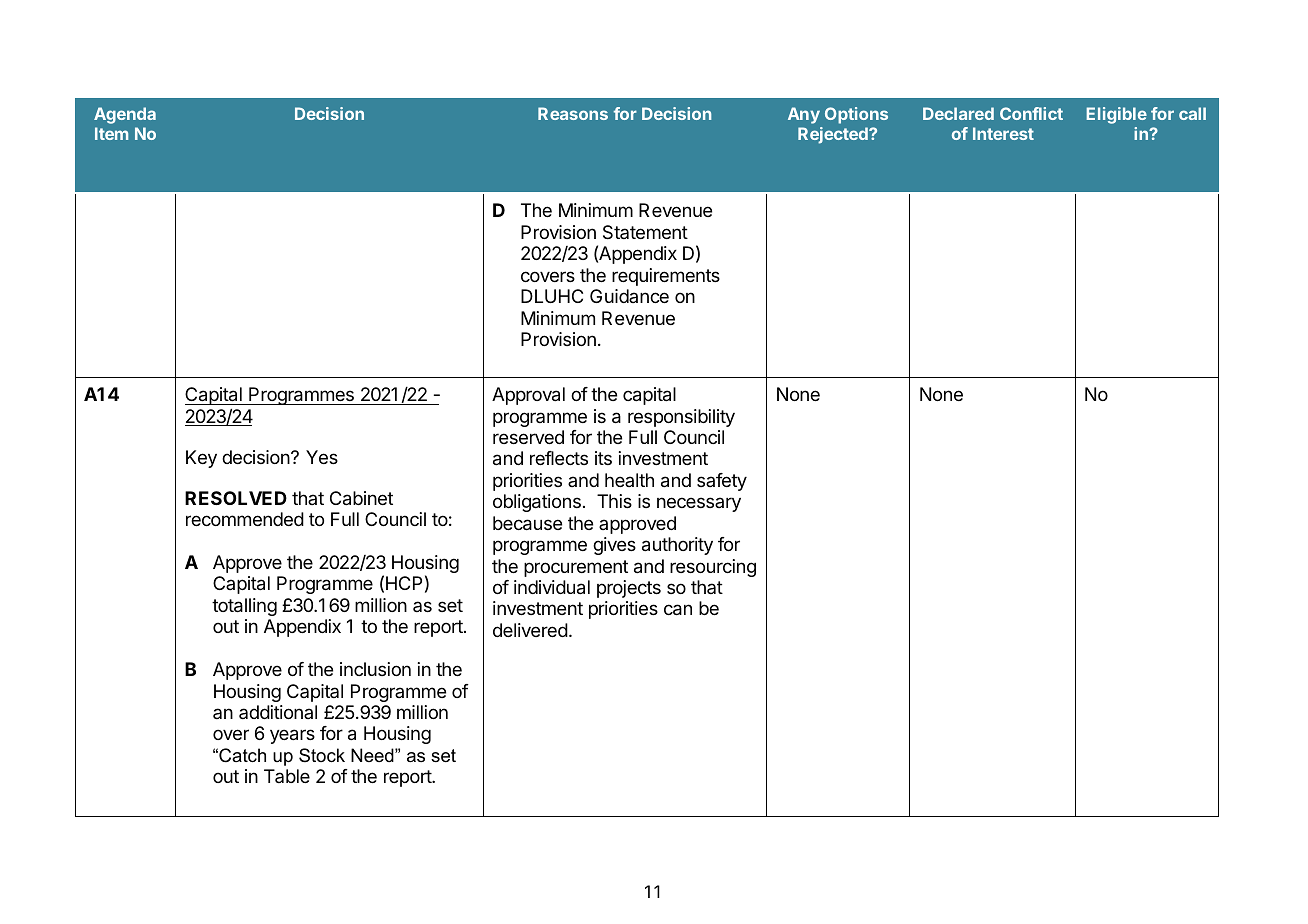 This page has height=924, width=1308. What do you see at coordinates (666, 277) in the page?
I see `requirements` at bounding box center [666, 277].
